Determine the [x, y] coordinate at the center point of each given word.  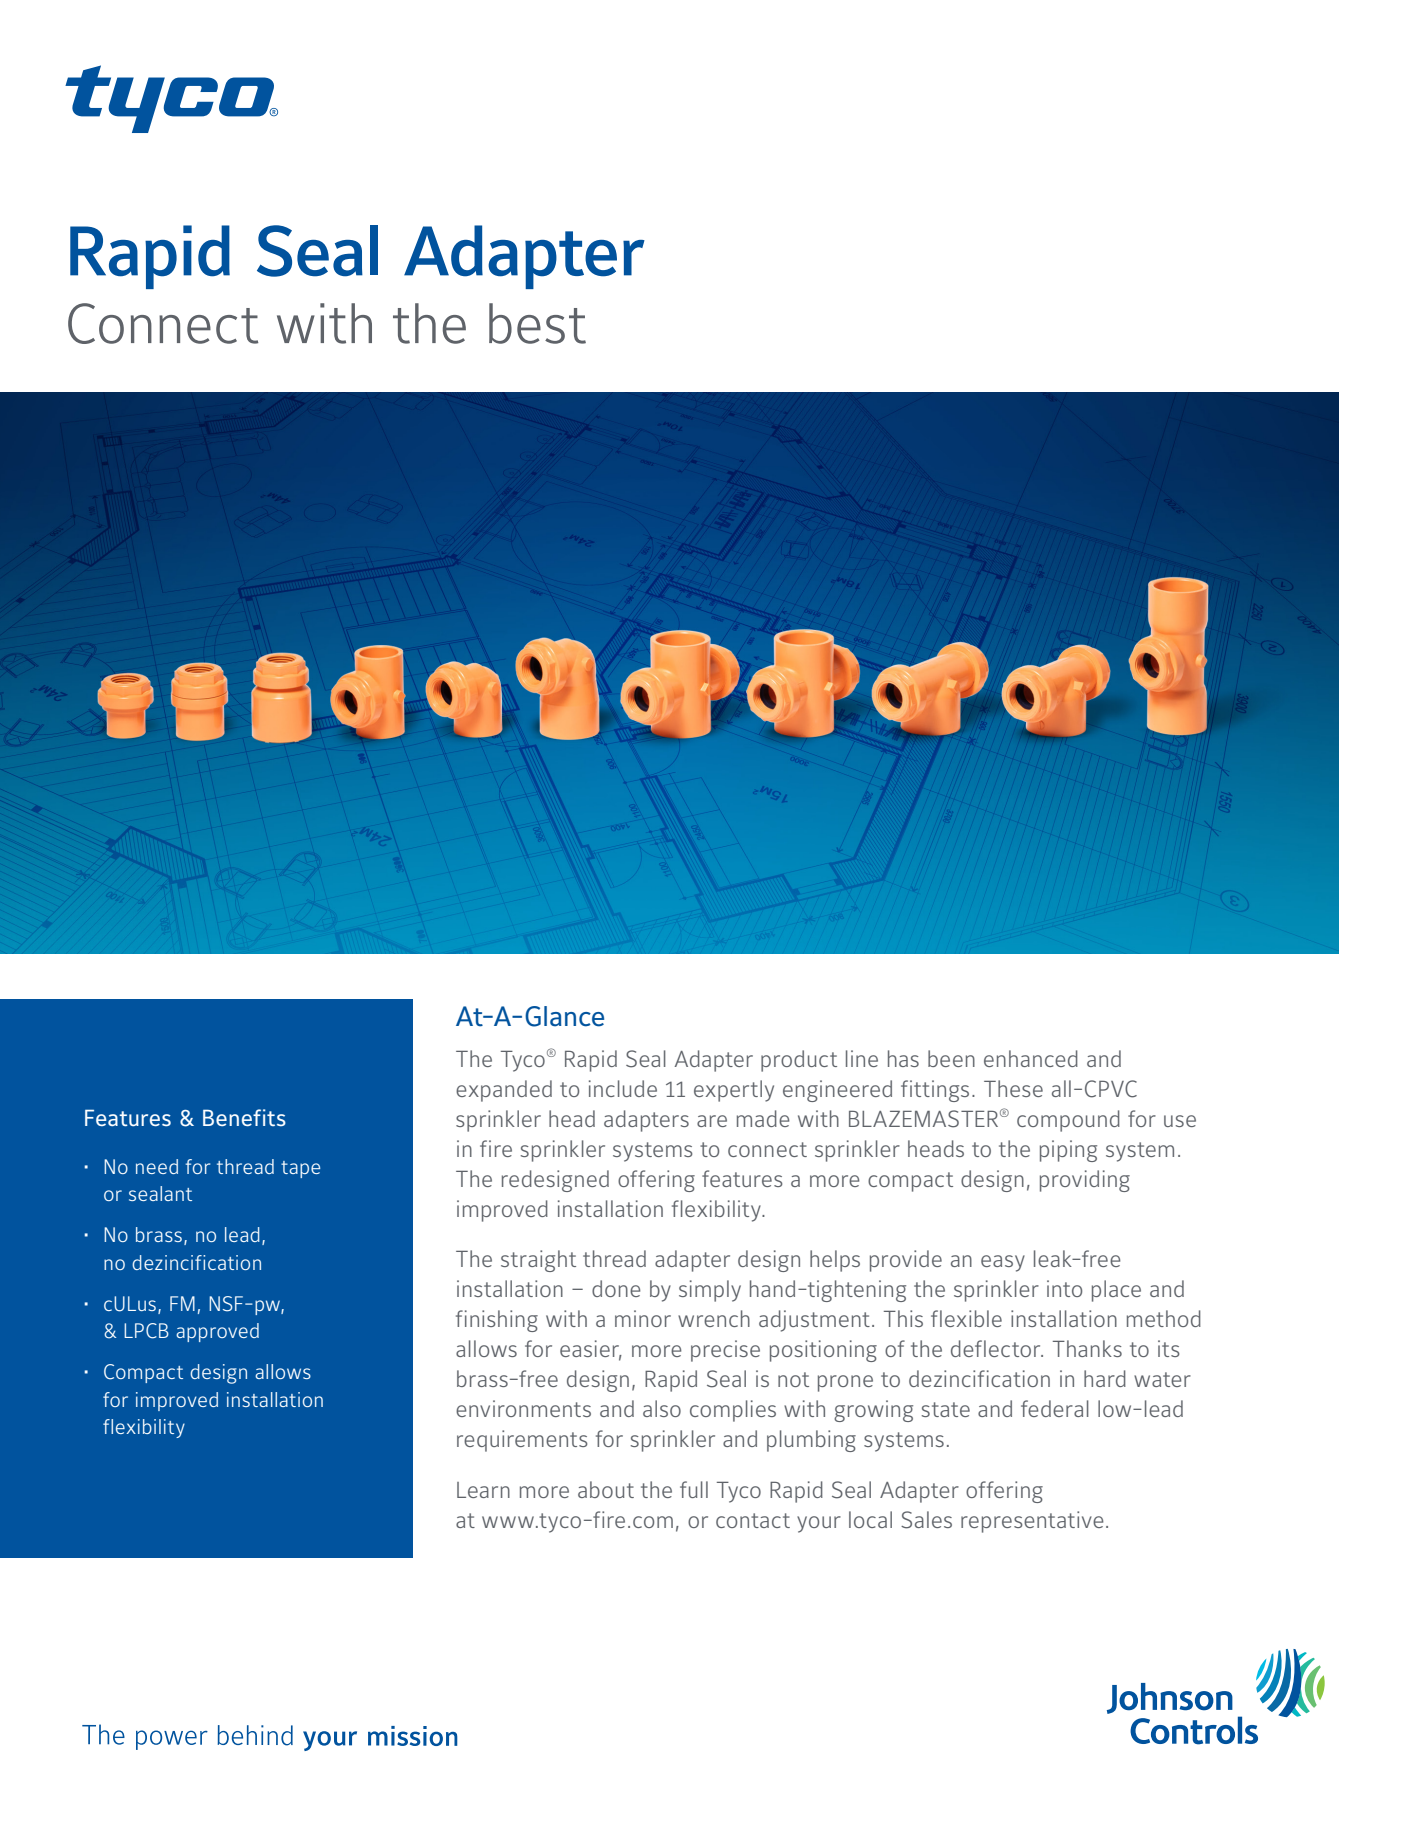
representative [1032, 1522]
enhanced [1031, 1058]
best [537, 323]
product [799, 1061]
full [694, 1489]
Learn [483, 1490]
